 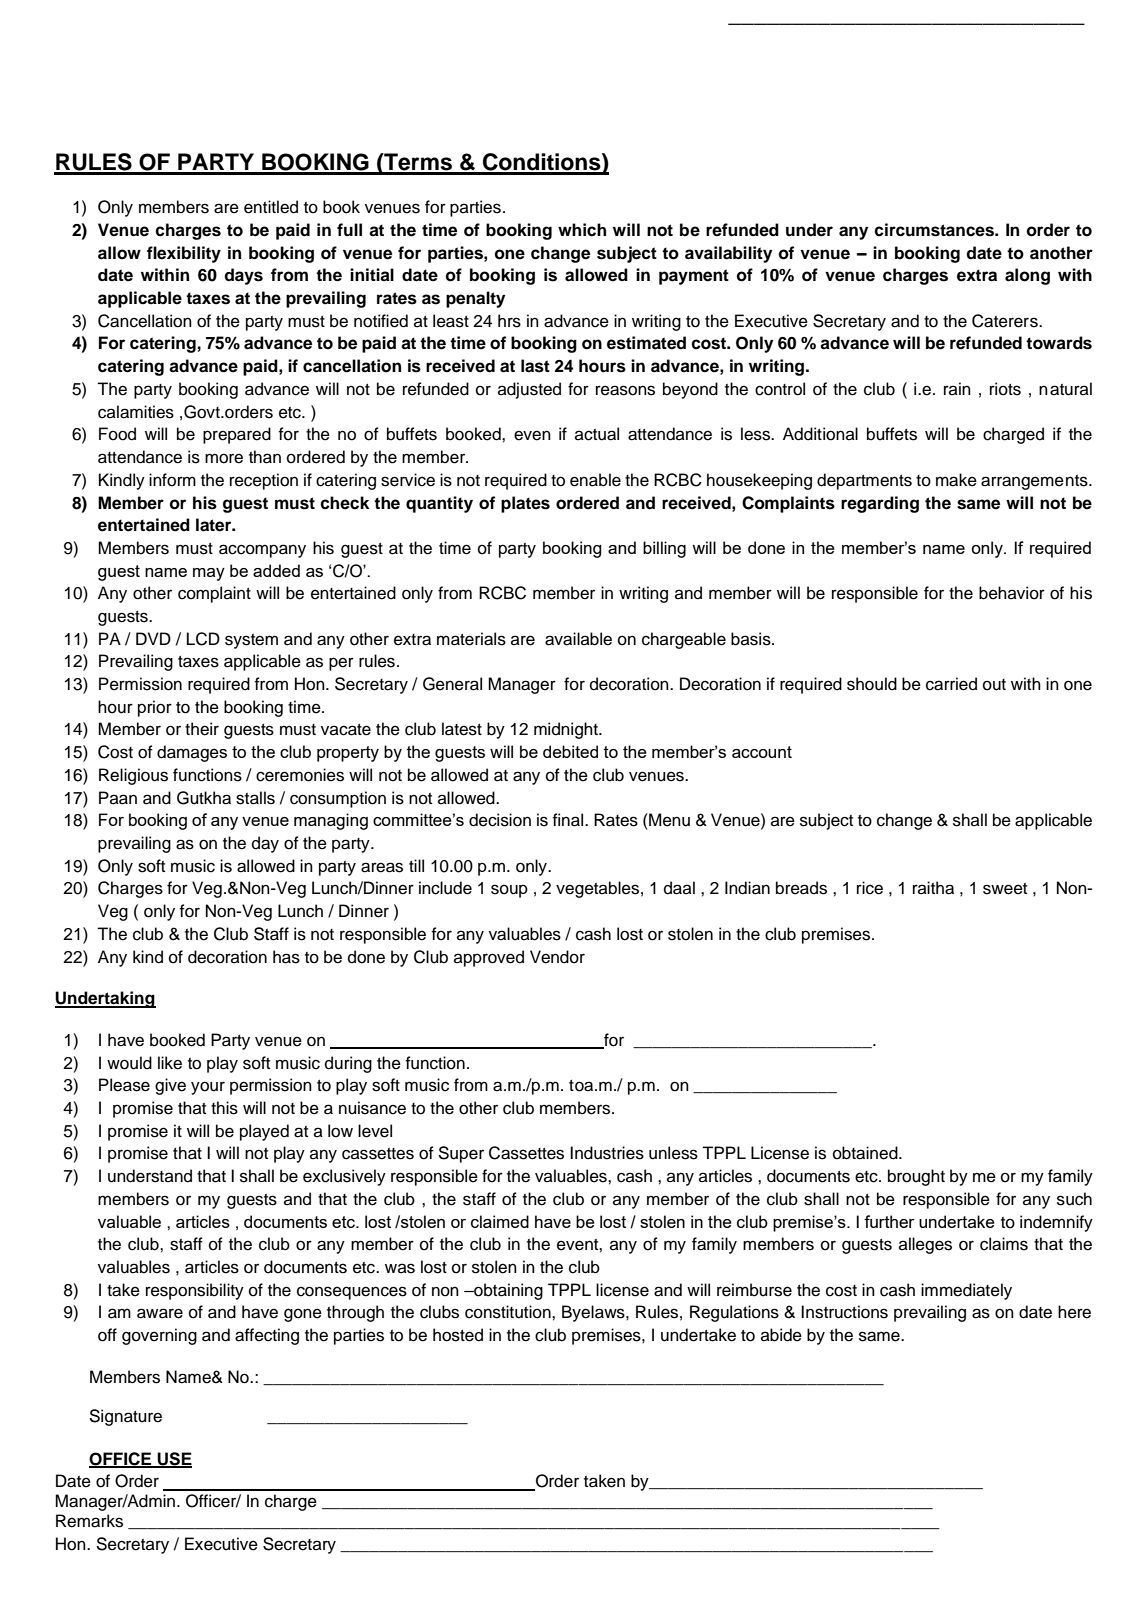 What do you see at coordinates (1027, 276) in the screenshot?
I see `along` at bounding box center [1027, 276].
